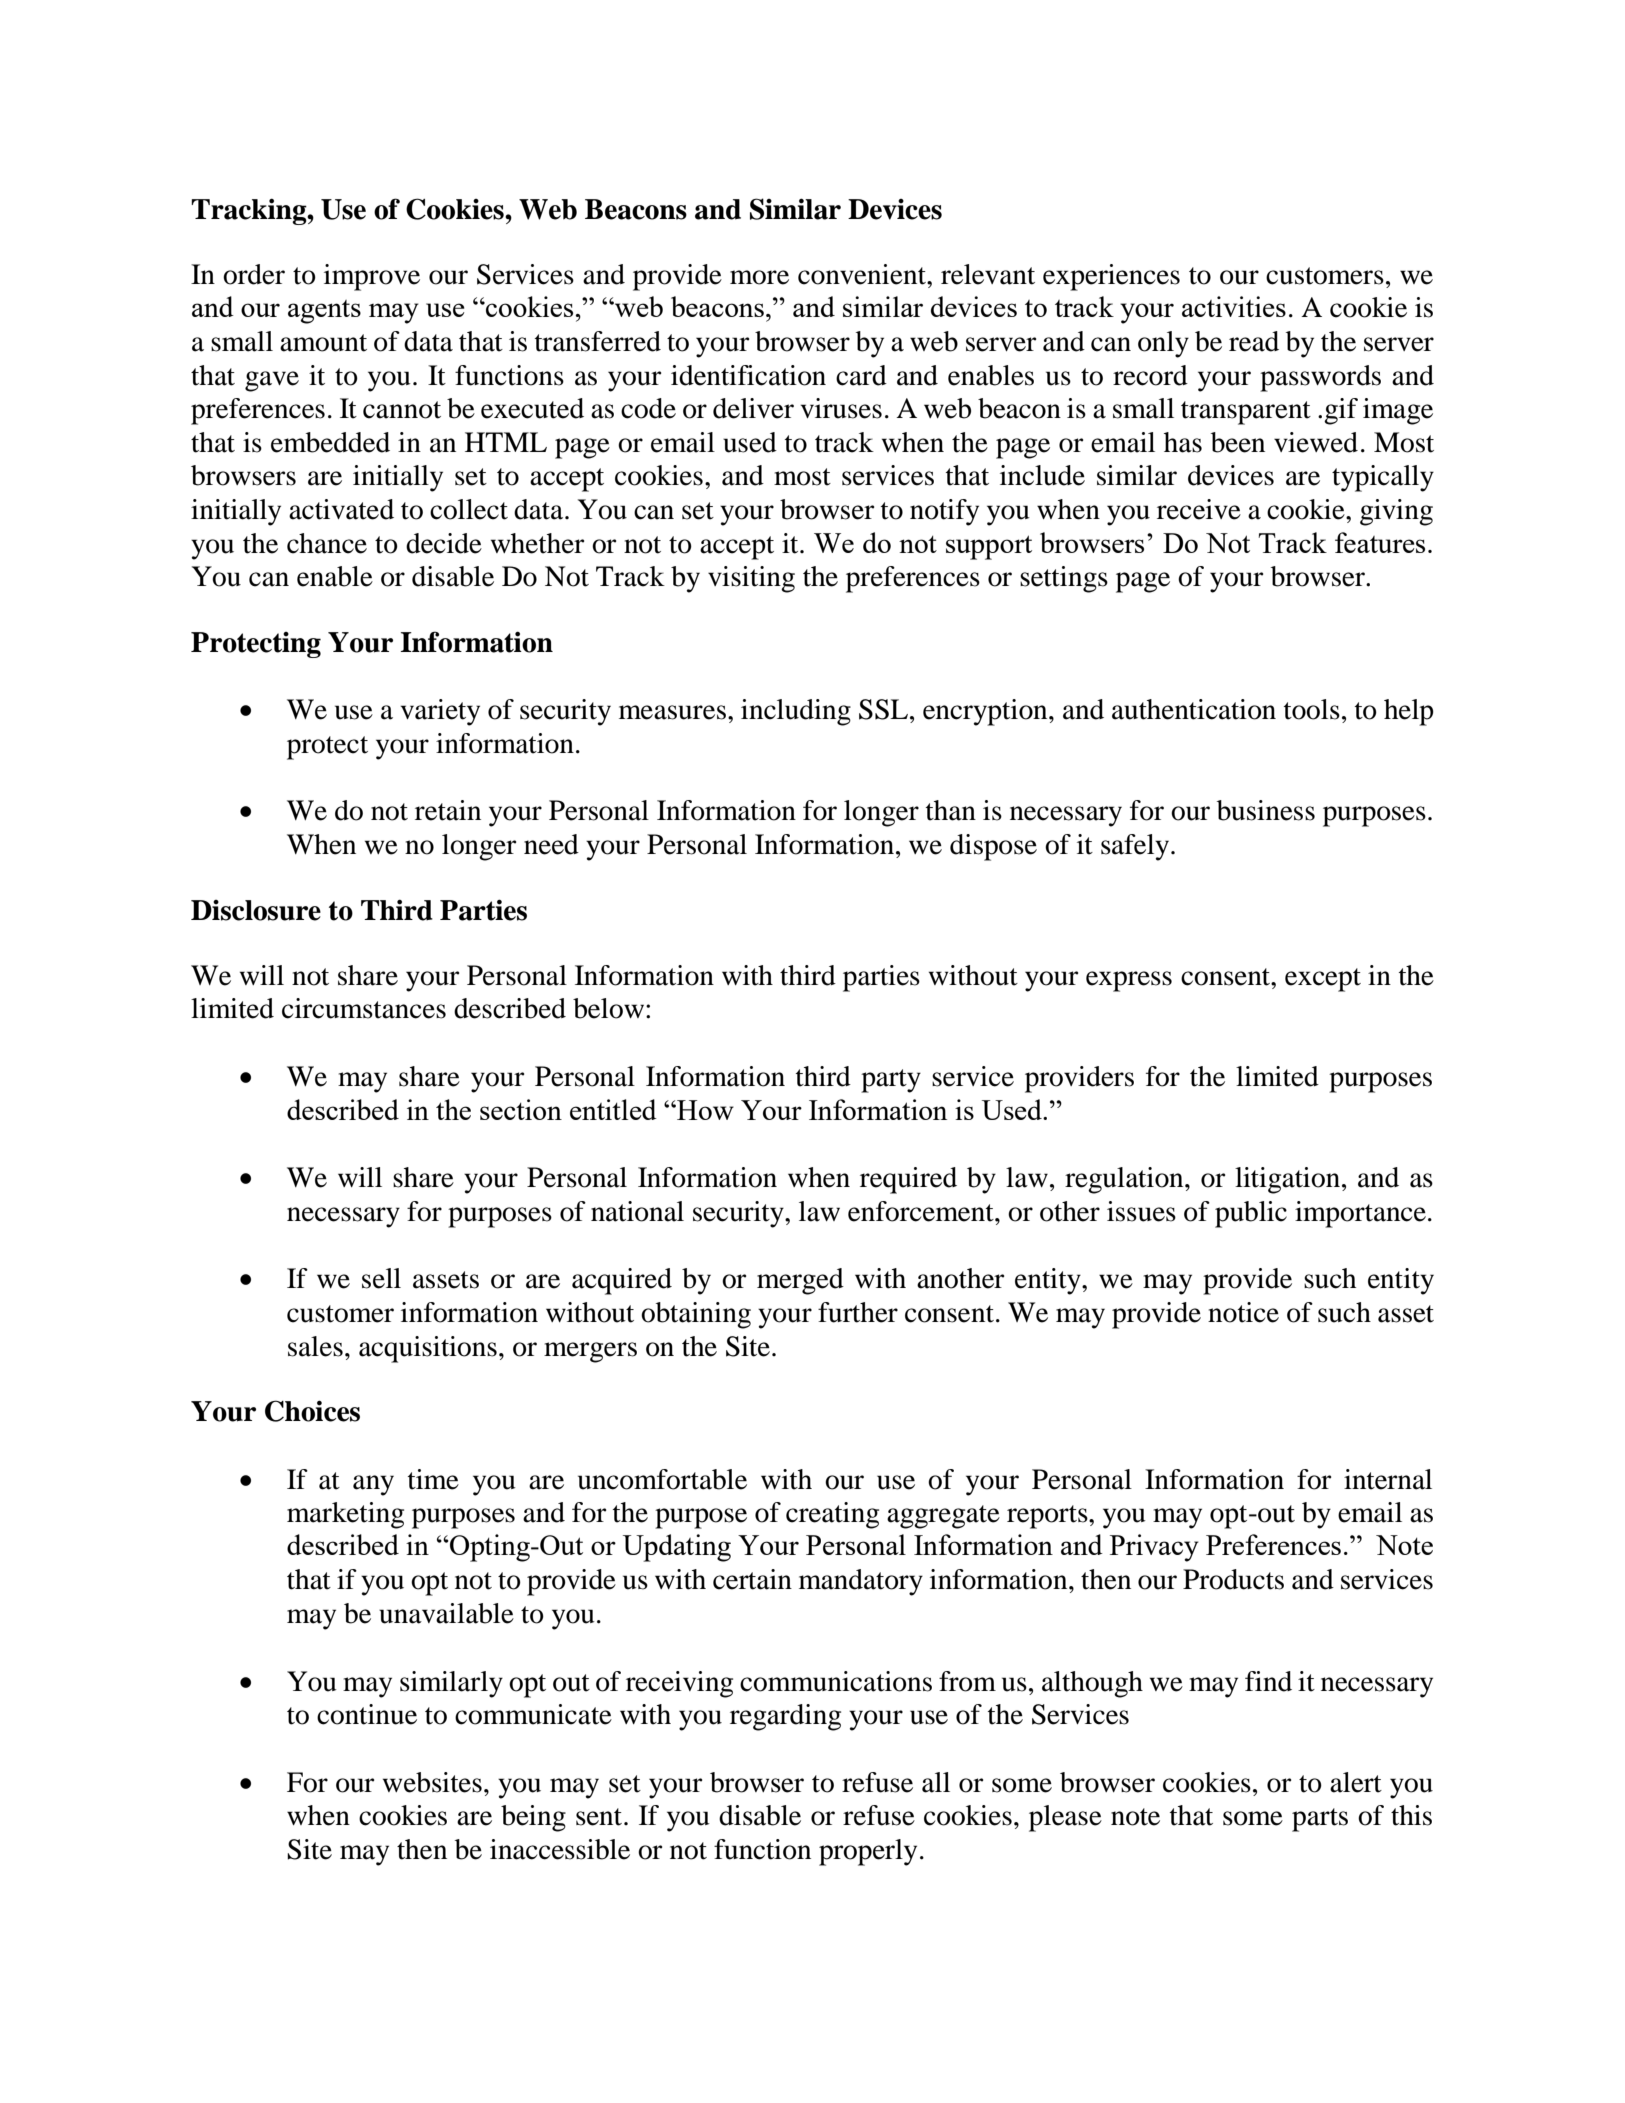  Describe the element at coordinates (1266, 810) in the screenshot. I see `business` at that location.
